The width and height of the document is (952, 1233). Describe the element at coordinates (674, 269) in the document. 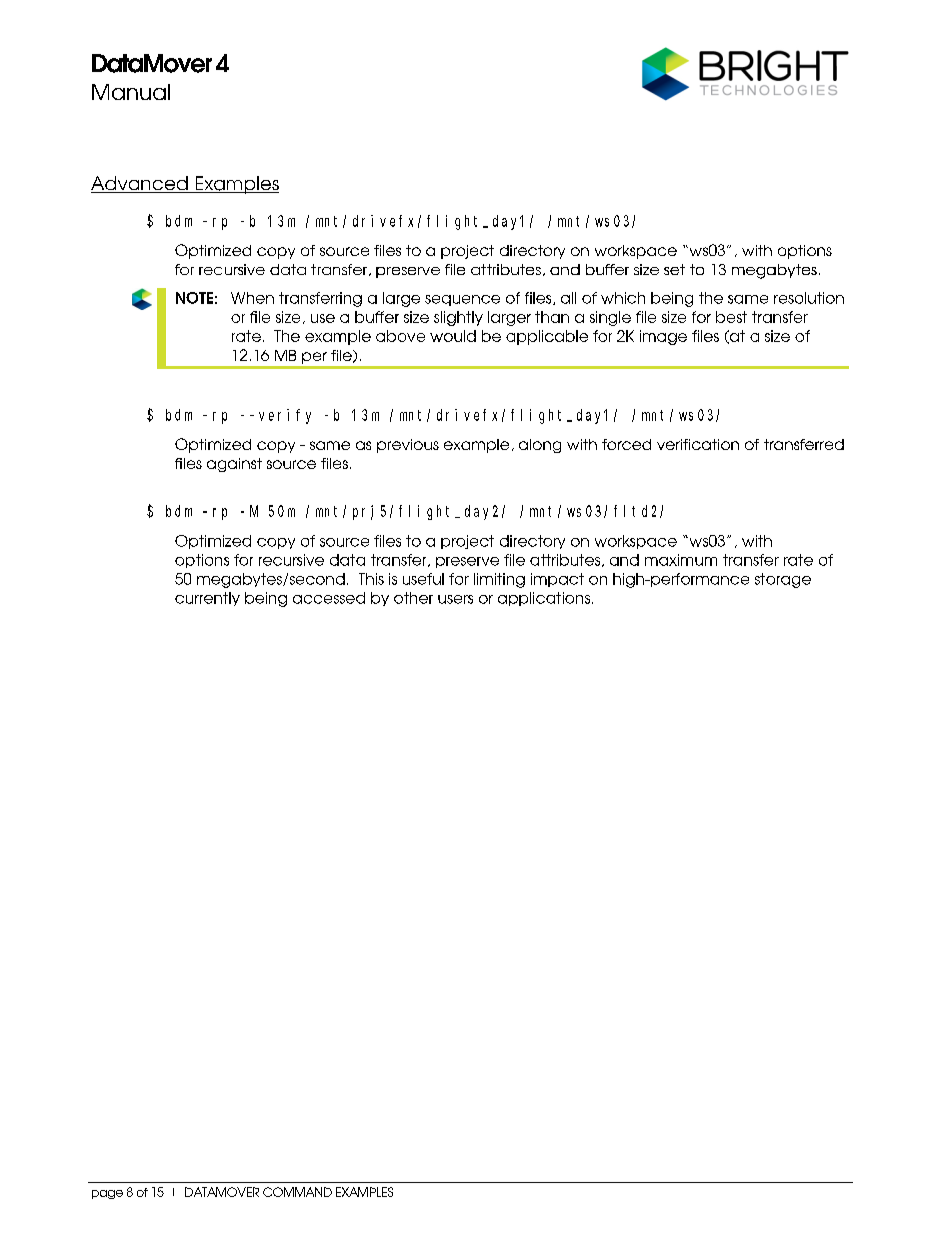

I see `set` at that location.
